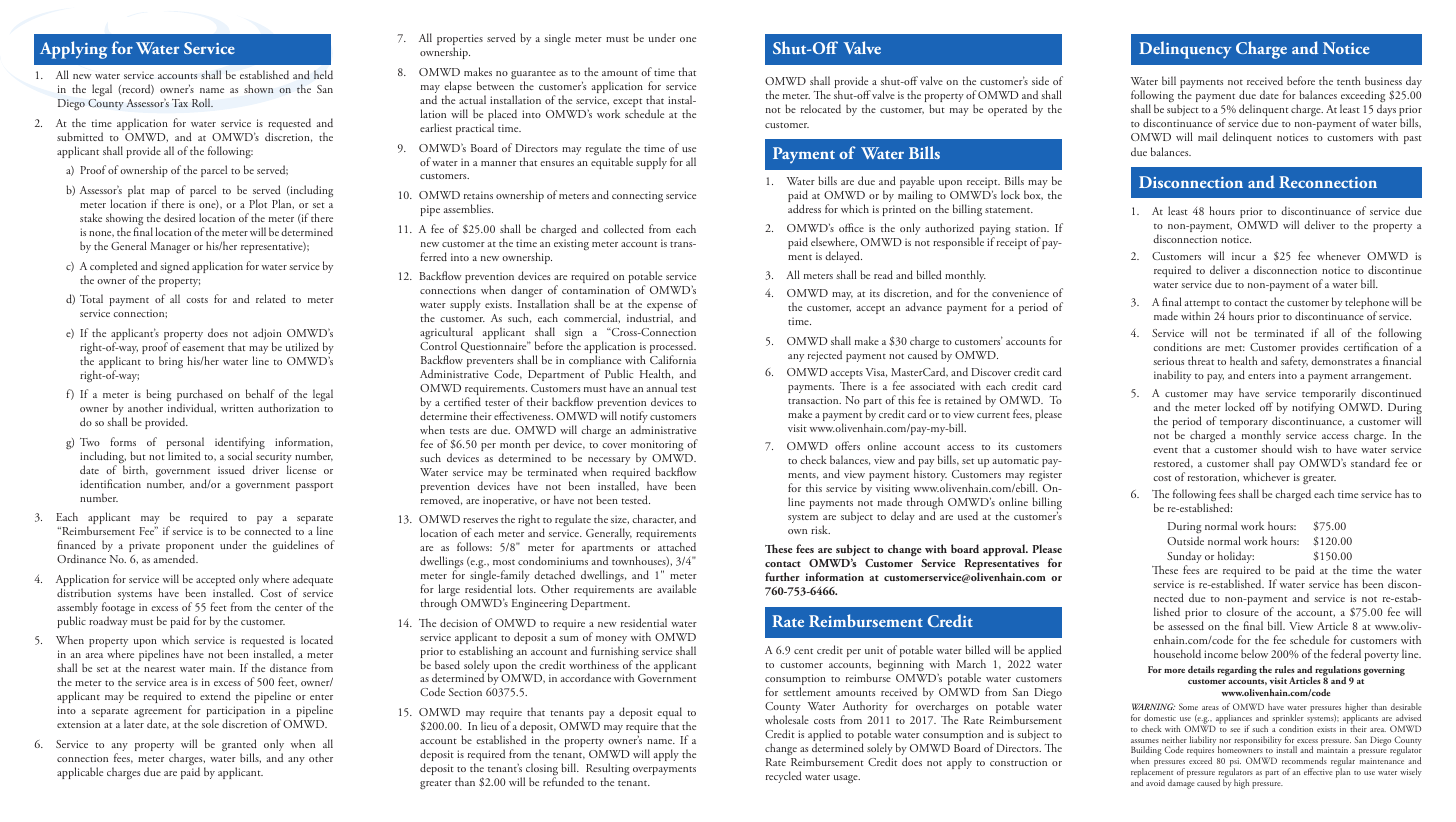 The height and width of the screenshot is (822, 1456). What do you see at coordinates (1185, 50) in the screenshot?
I see `Delinquency` at bounding box center [1185, 50].
